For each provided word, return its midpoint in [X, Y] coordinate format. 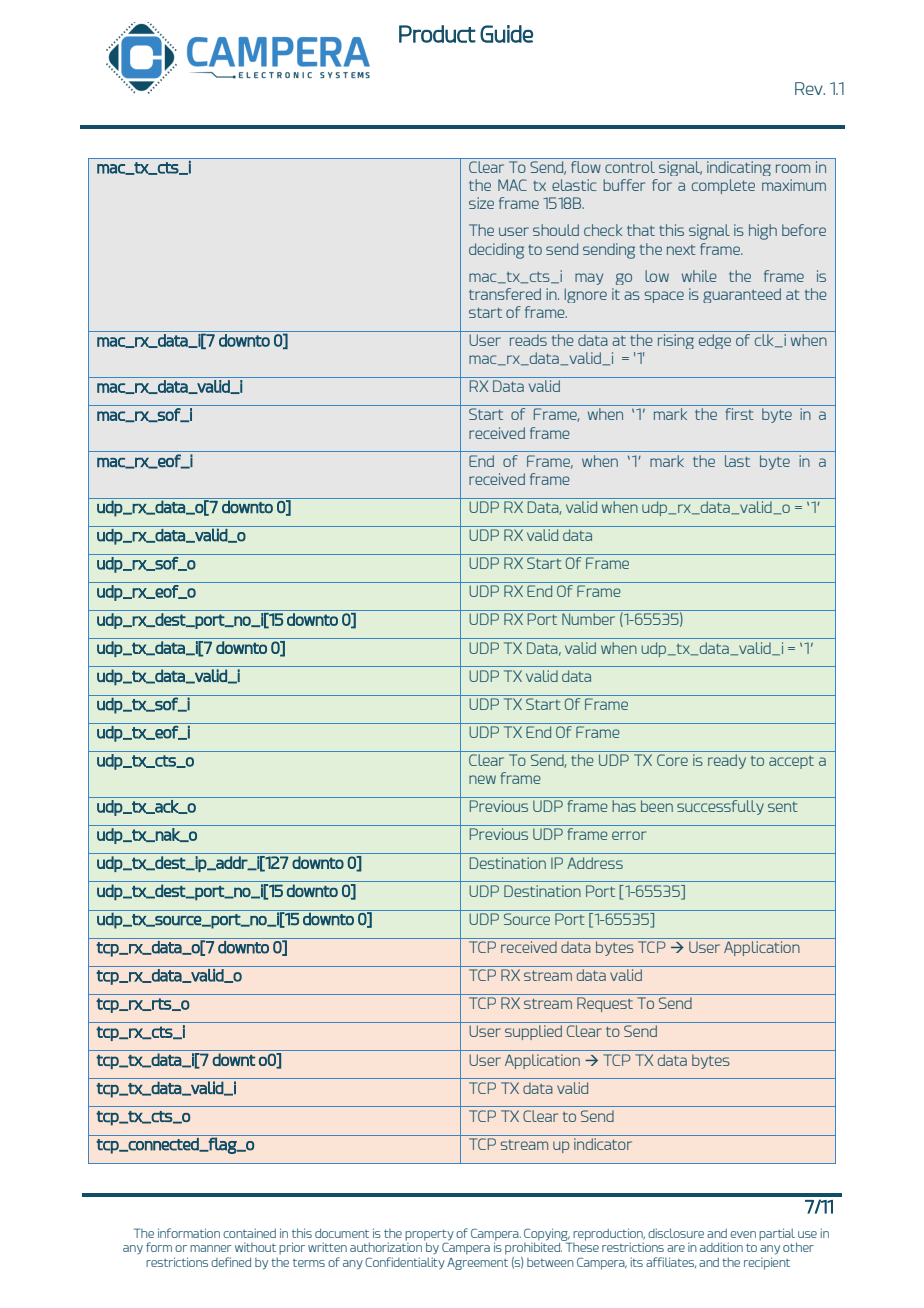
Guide [506, 34]
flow [586, 167]
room [793, 168]
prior [292, 1248]
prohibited [534, 1247]
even [743, 1234]
